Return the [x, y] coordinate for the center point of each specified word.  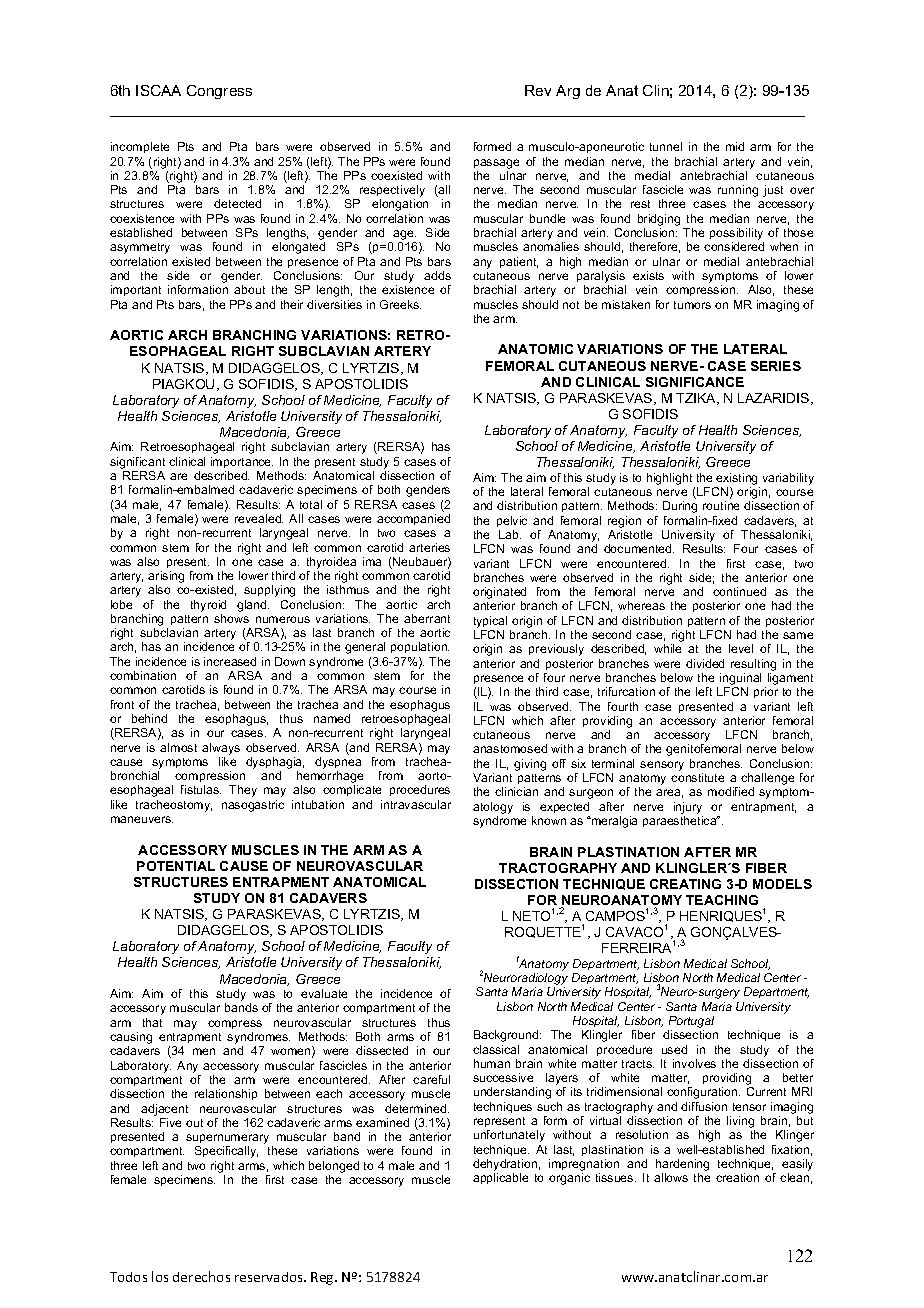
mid [735, 146]
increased [230, 661]
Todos [128, 1277]
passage [496, 164]
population [420, 647]
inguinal [740, 679]
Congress [219, 92]
